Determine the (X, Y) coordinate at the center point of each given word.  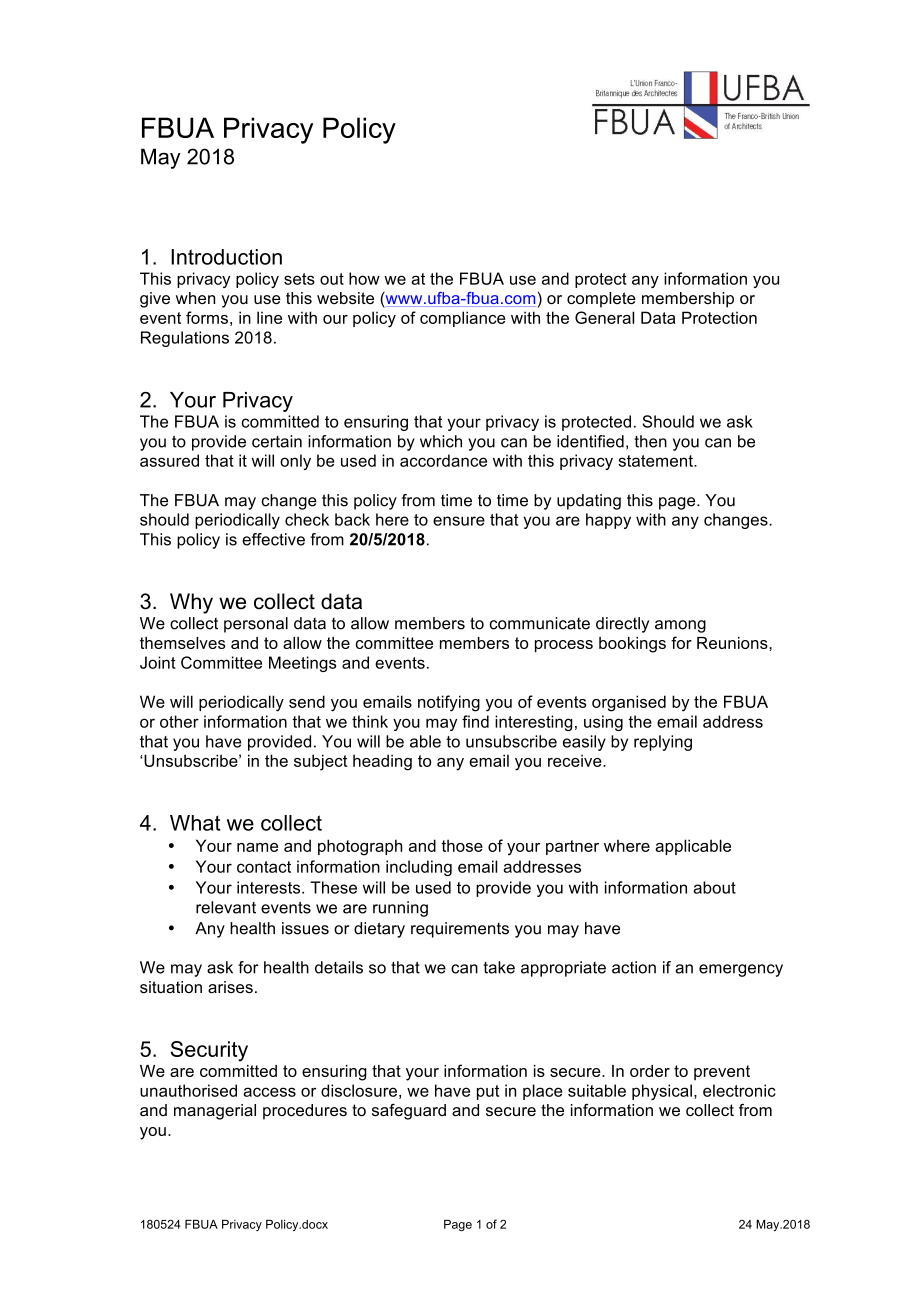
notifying (449, 703)
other (179, 721)
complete (601, 300)
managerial (215, 1112)
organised (629, 703)
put (488, 1092)
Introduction (226, 257)
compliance (463, 319)
